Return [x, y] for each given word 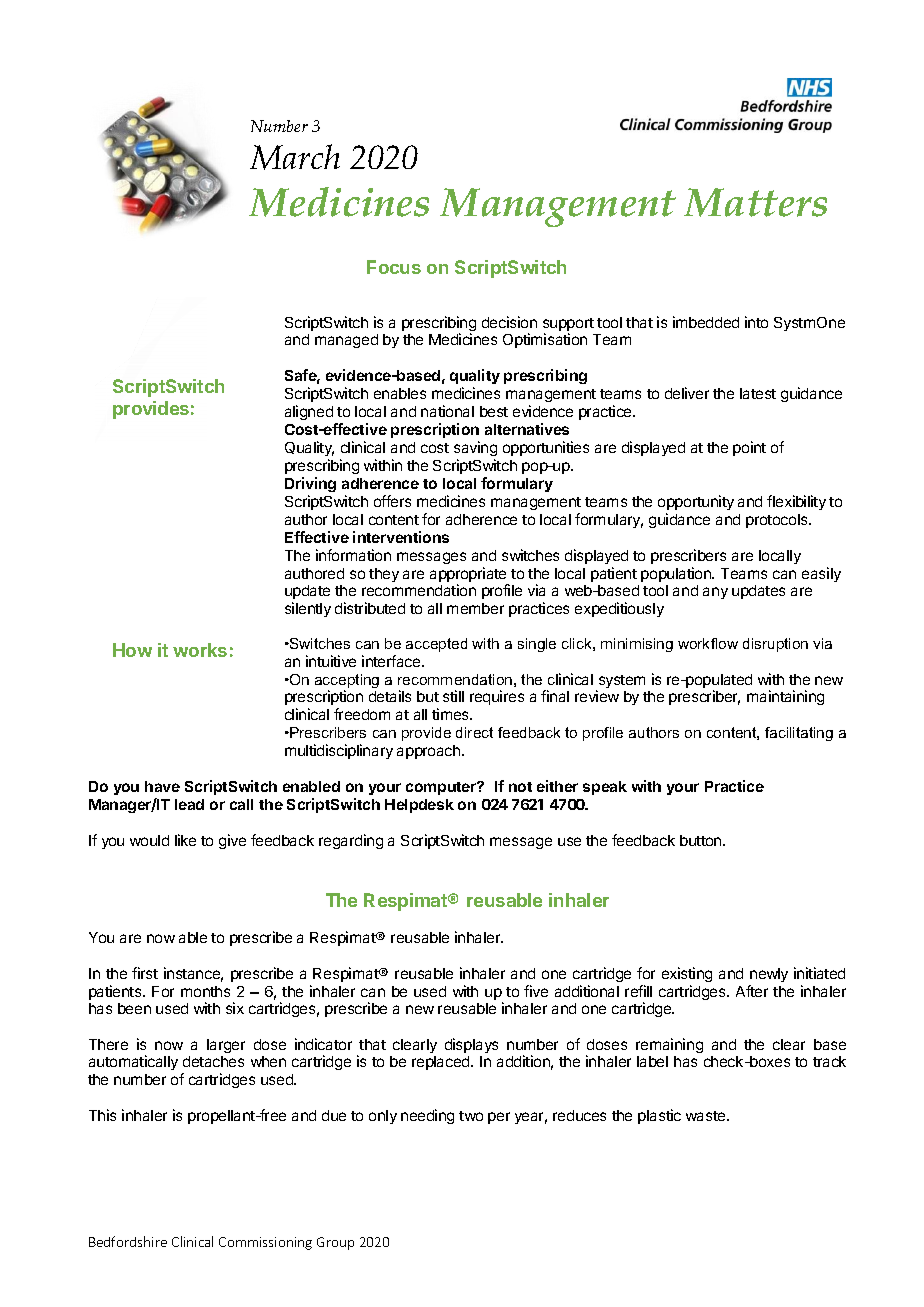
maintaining [785, 697]
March [295, 157]
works [200, 650]
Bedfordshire [128, 1241]
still [453, 696]
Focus [394, 267]
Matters [755, 202]
